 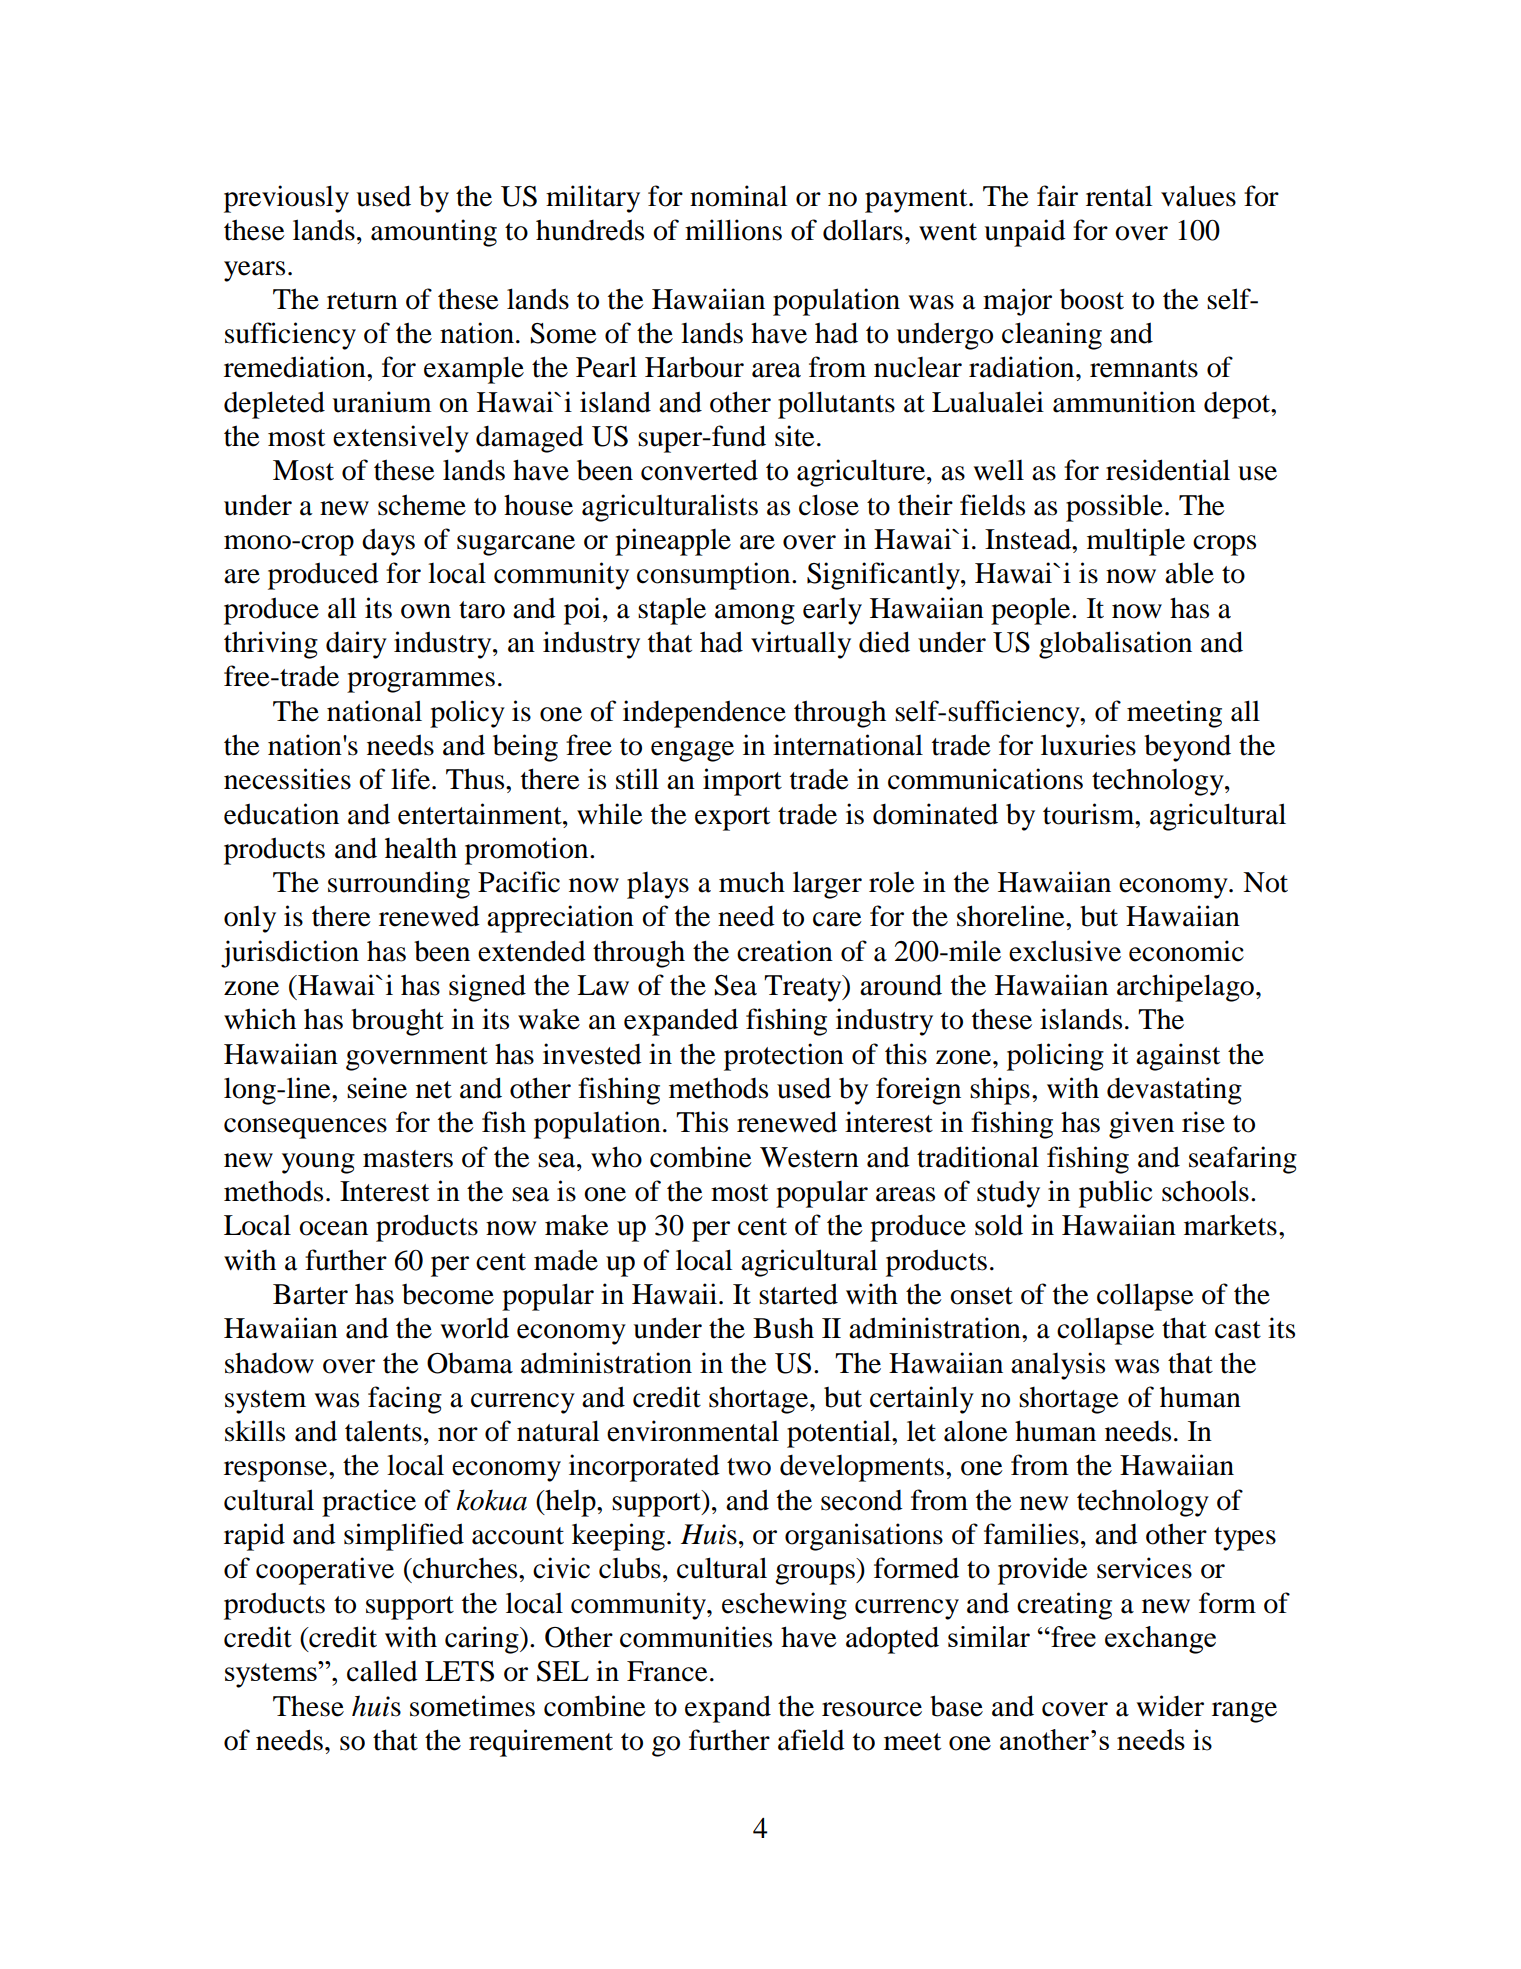 I want to click on millions, so click(x=733, y=230).
